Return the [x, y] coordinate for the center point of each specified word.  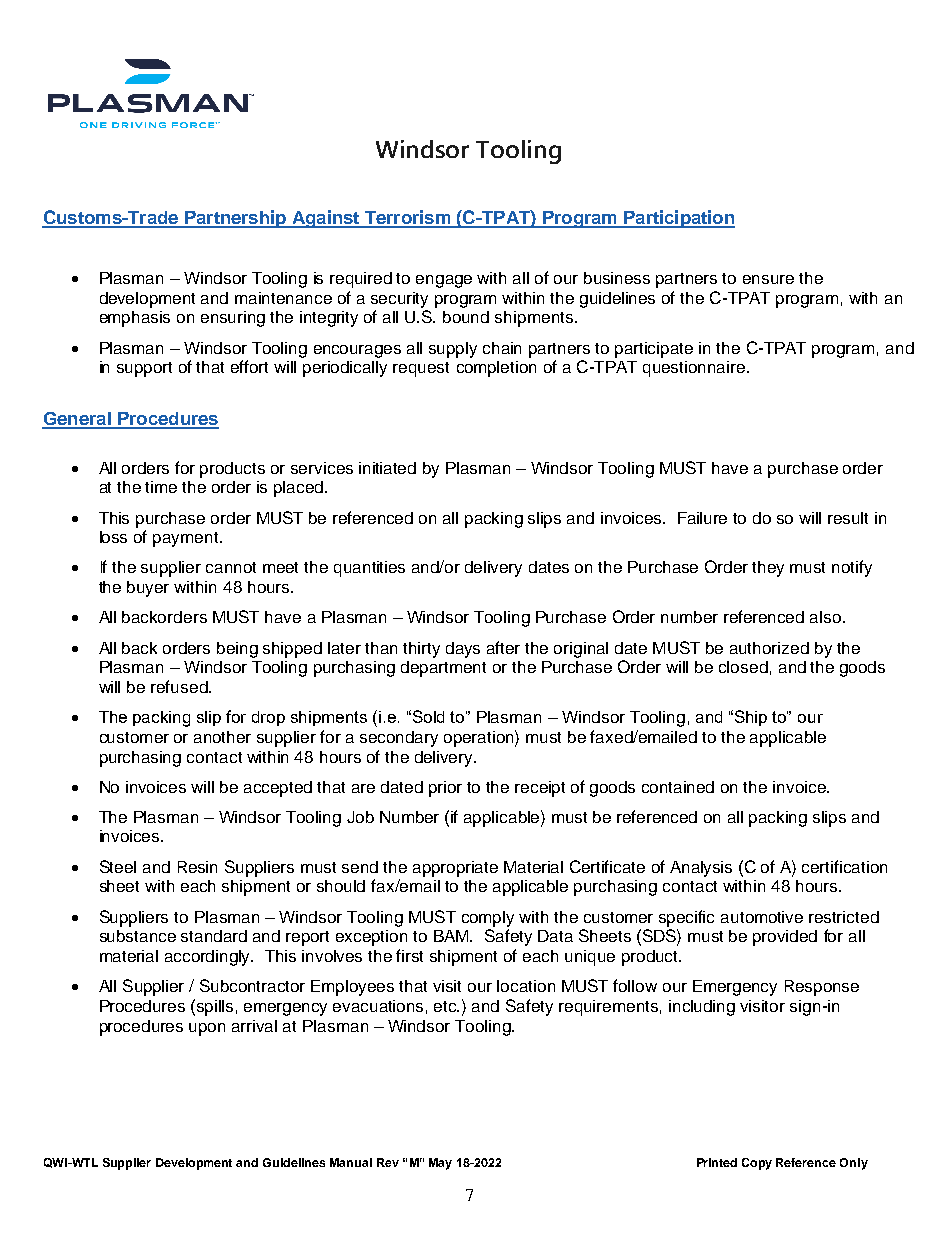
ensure [768, 279]
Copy [757, 1164]
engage [444, 281]
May [440, 1164]
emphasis [135, 319]
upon [207, 1029]
